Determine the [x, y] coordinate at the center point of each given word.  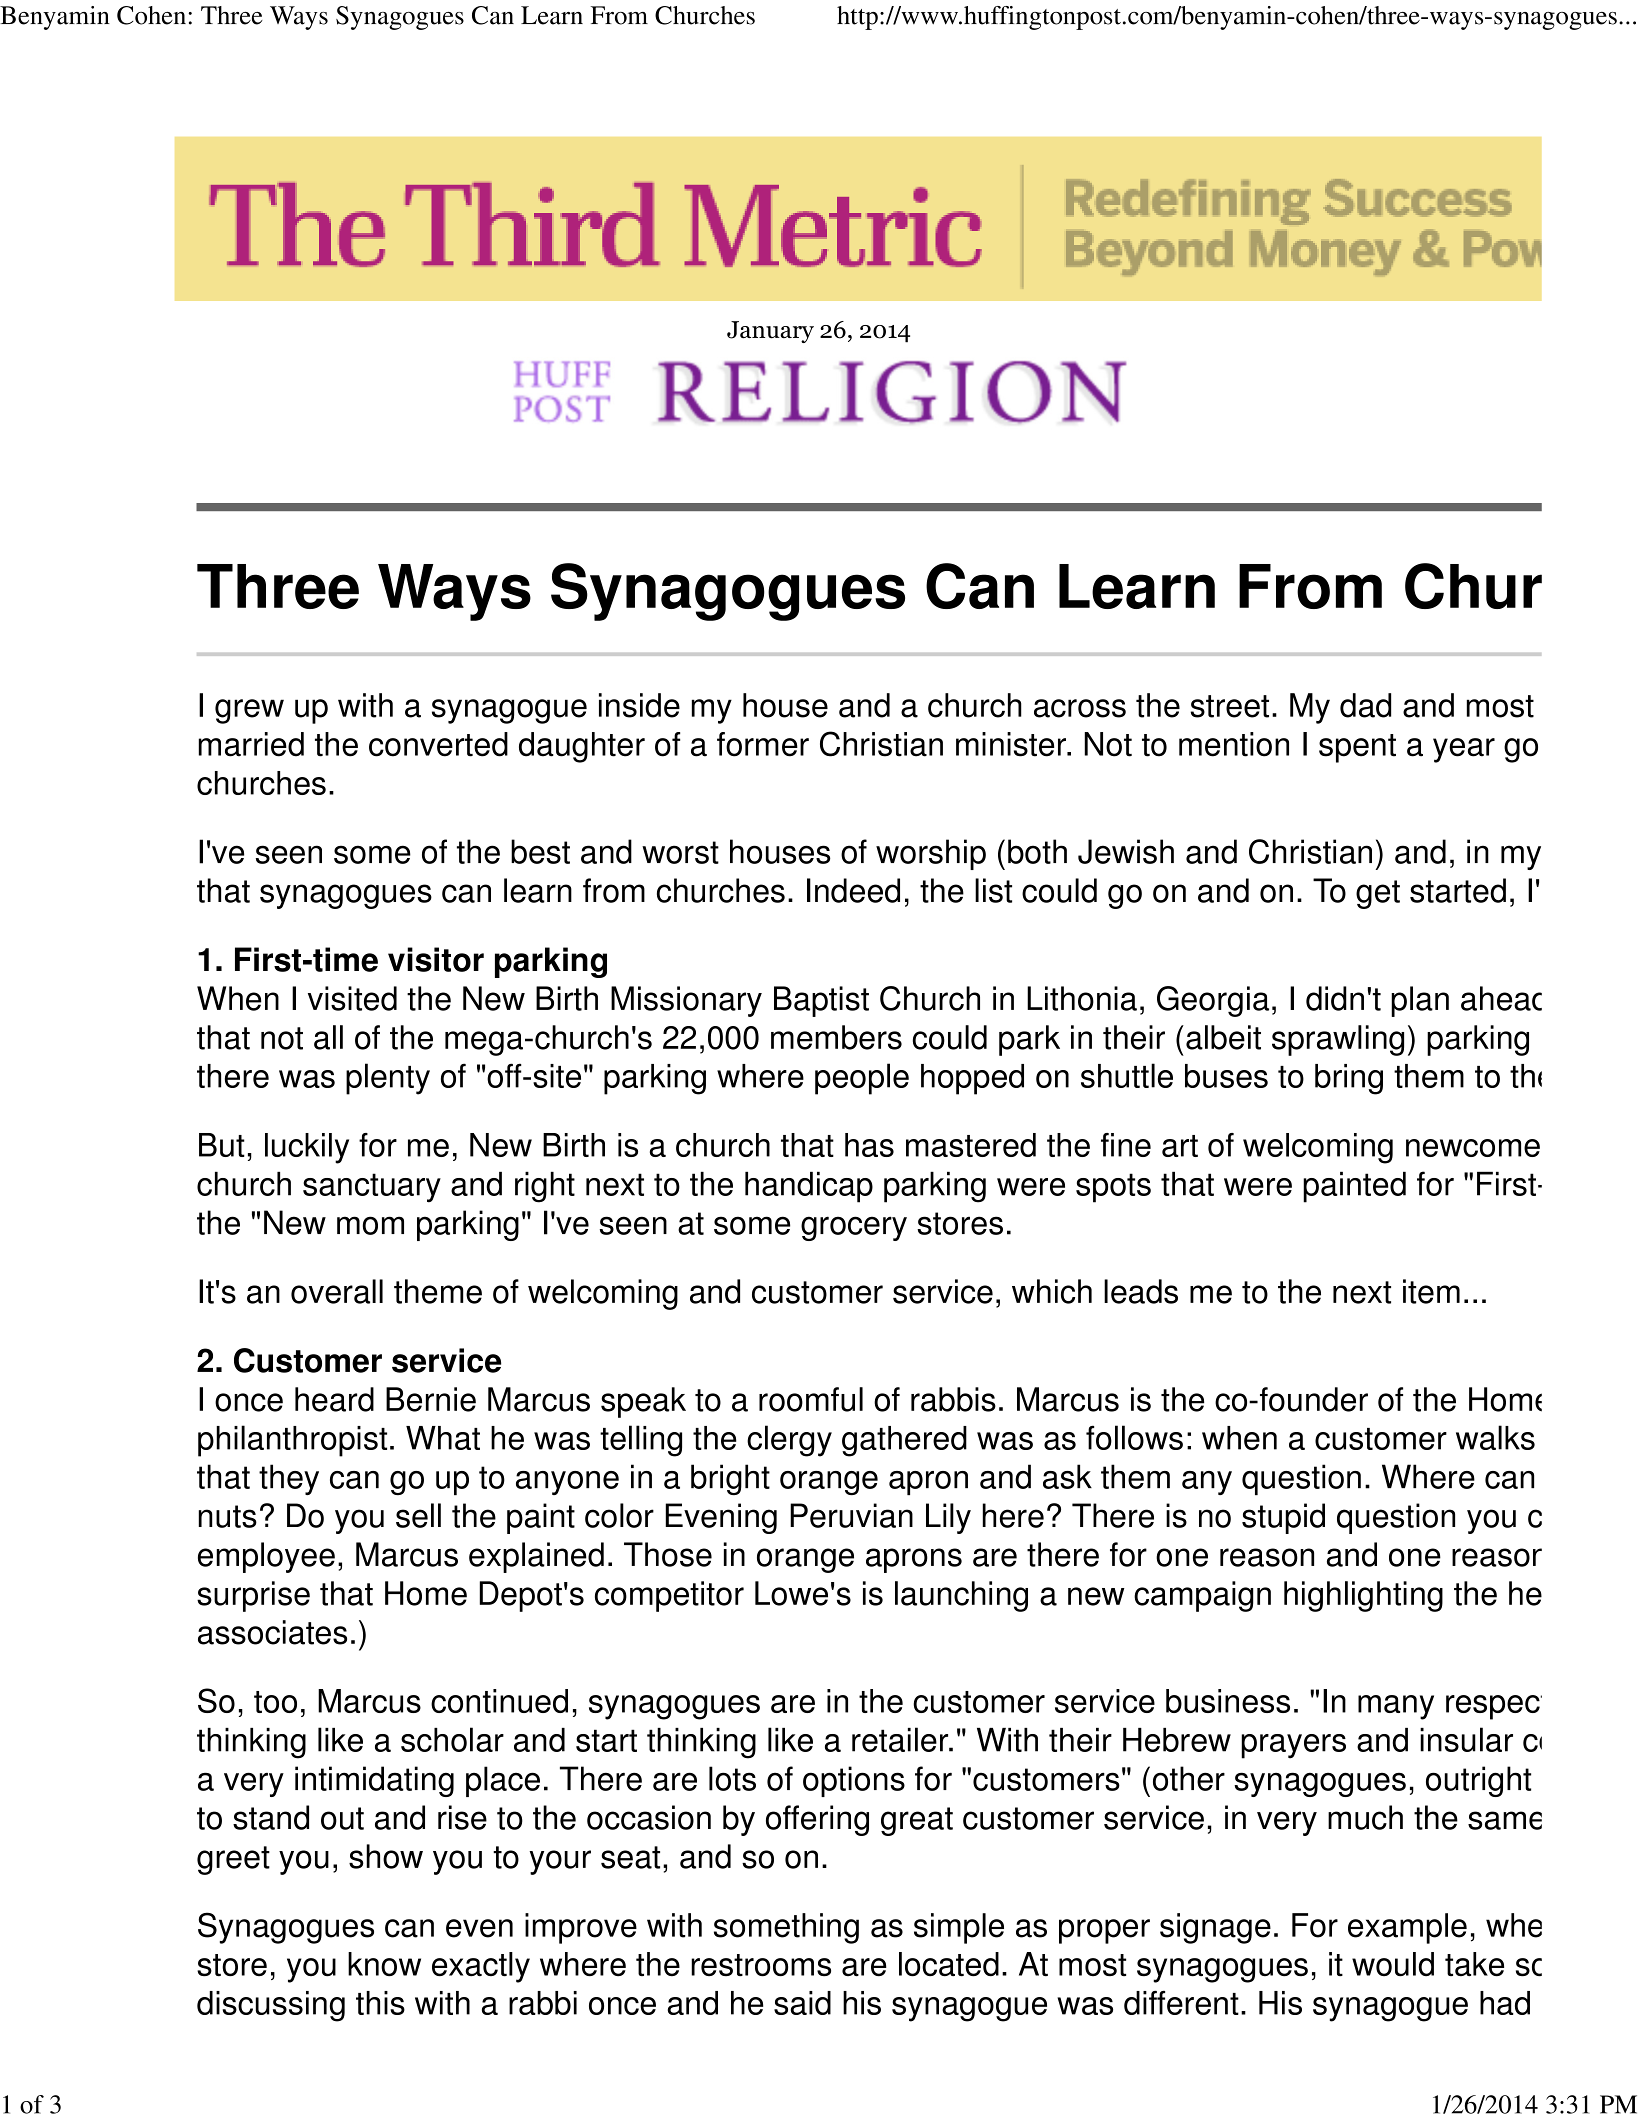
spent [1357, 748]
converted [438, 744]
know [384, 1964]
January [770, 332]
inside [639, 705]
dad [1365, 705]
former [763, 744]
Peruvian [851, 1515]
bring [1349, 1079]
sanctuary [372, 1188]
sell [418, 1515]
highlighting [1363, 1596]
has [869, 1145]
